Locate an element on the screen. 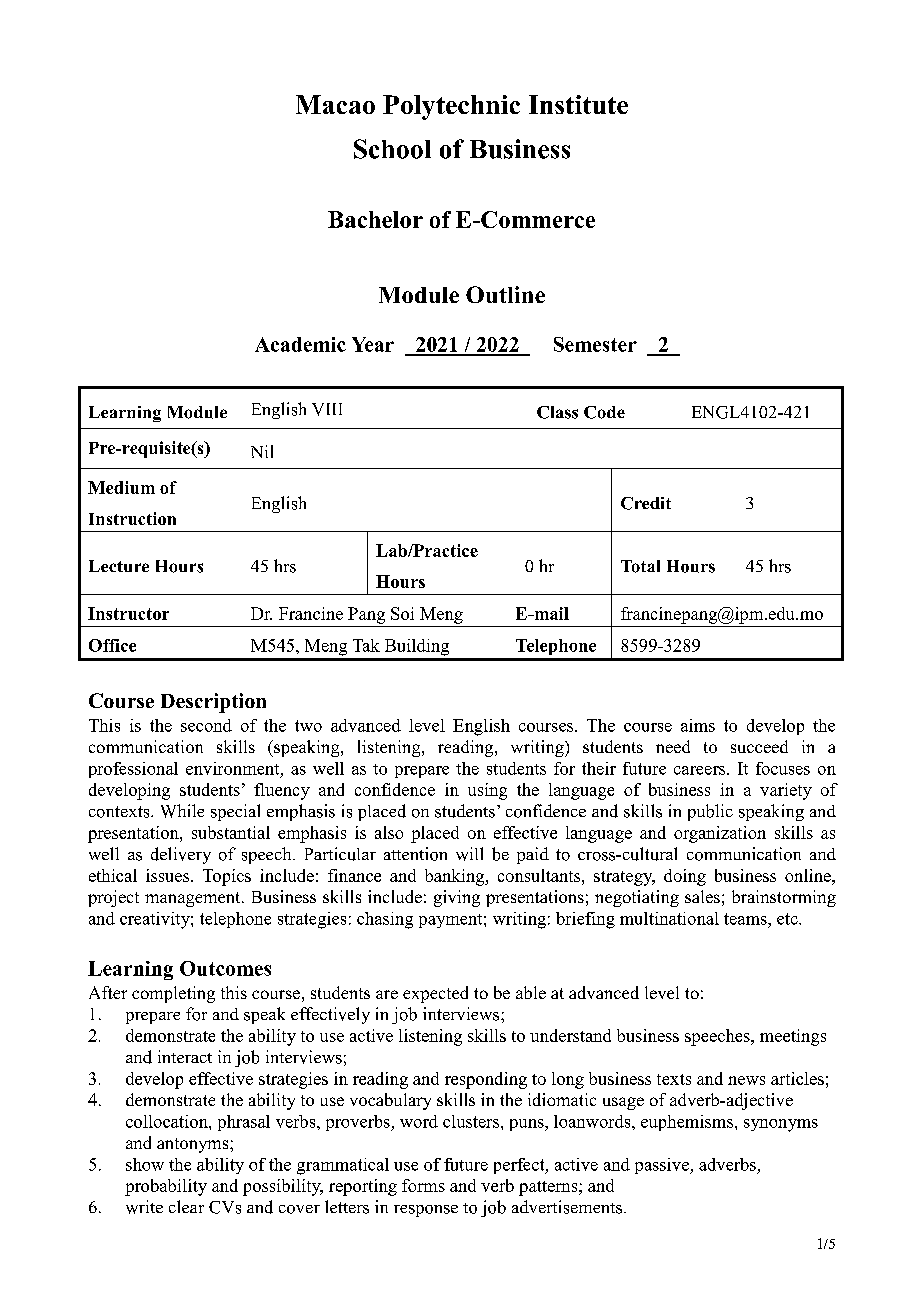  Macao is located at coordinates (335, 104).
